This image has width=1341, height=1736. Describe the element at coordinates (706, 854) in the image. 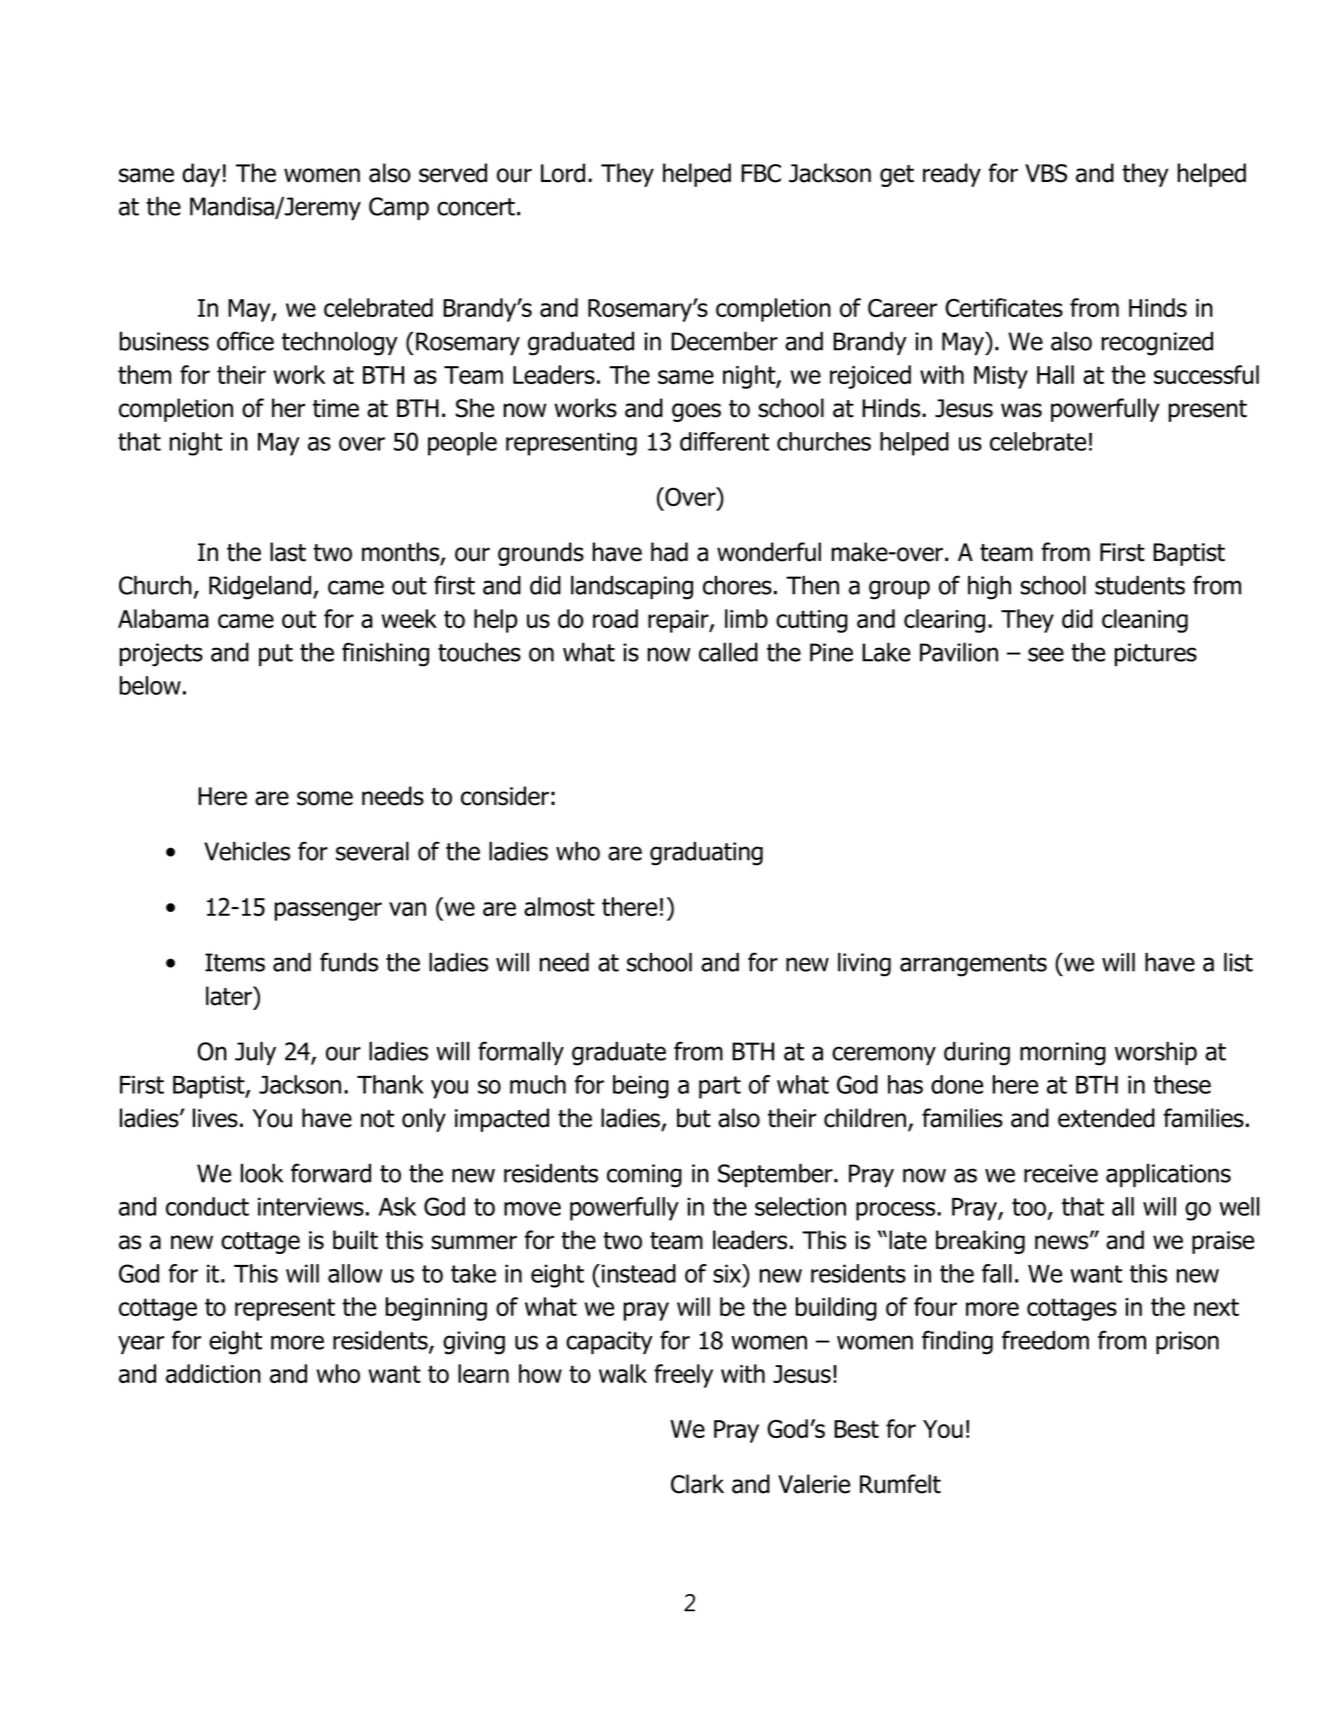

I see `graduating` at that location.
